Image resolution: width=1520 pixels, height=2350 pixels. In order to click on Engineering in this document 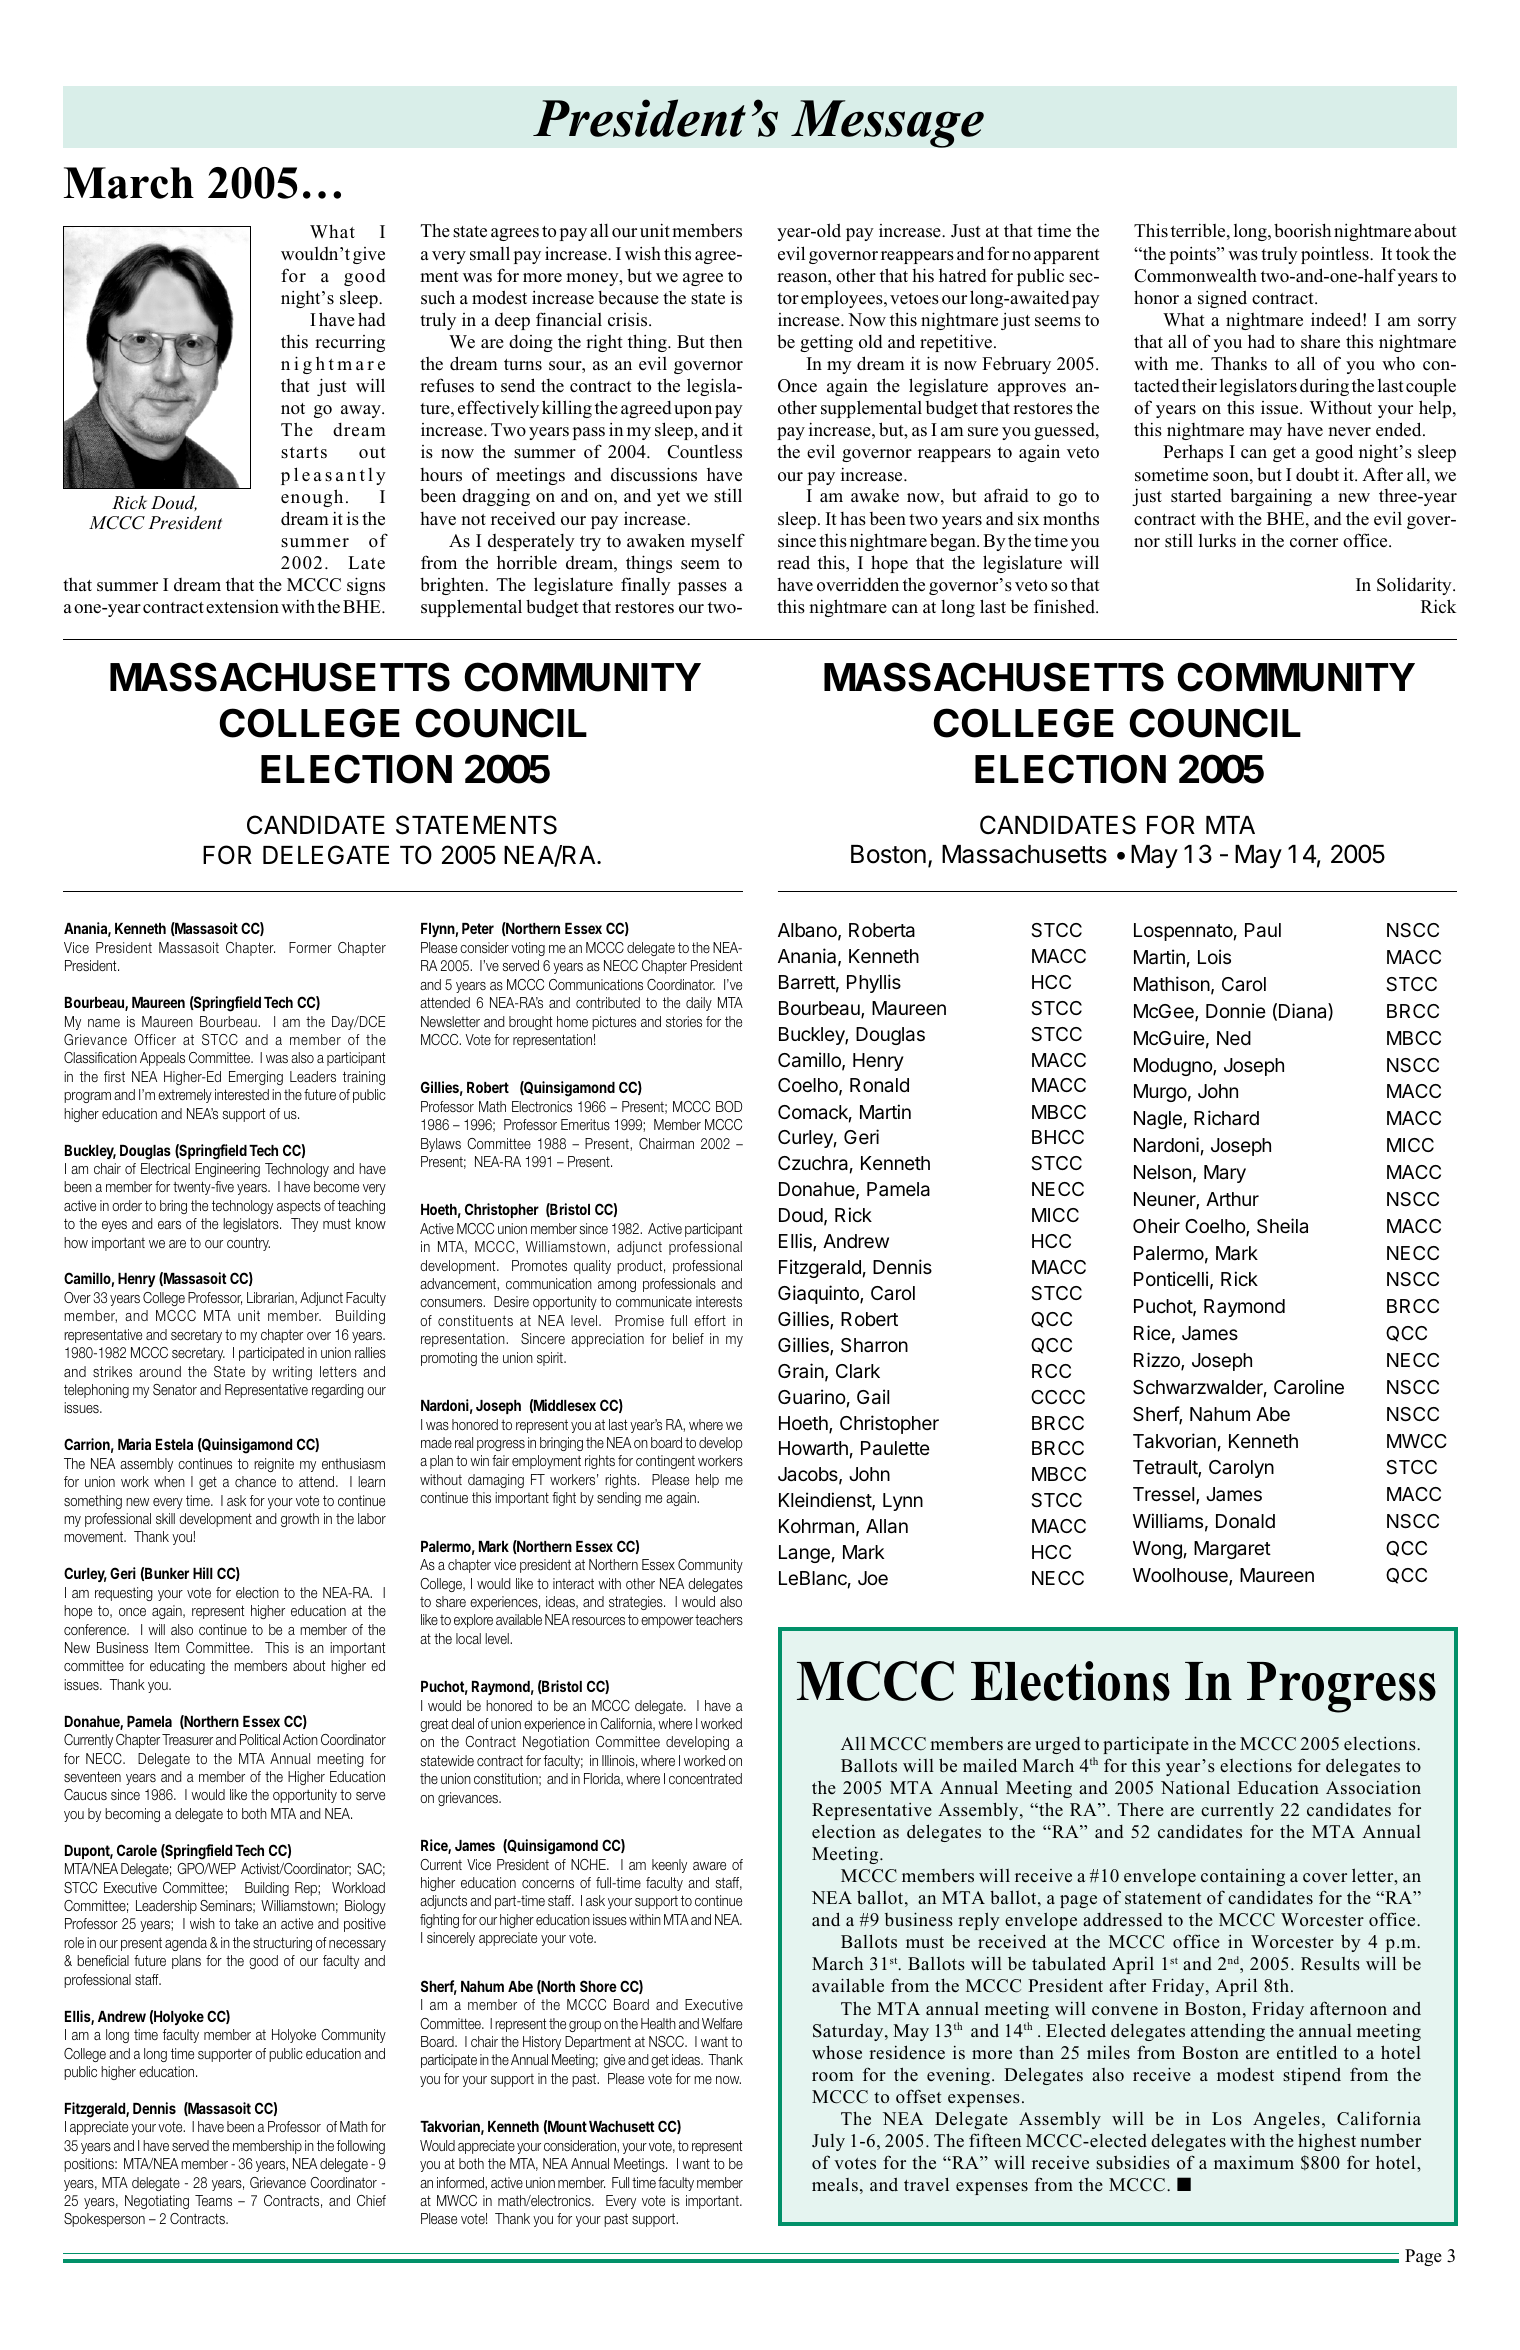, I will do `click(227, 1170)`.
